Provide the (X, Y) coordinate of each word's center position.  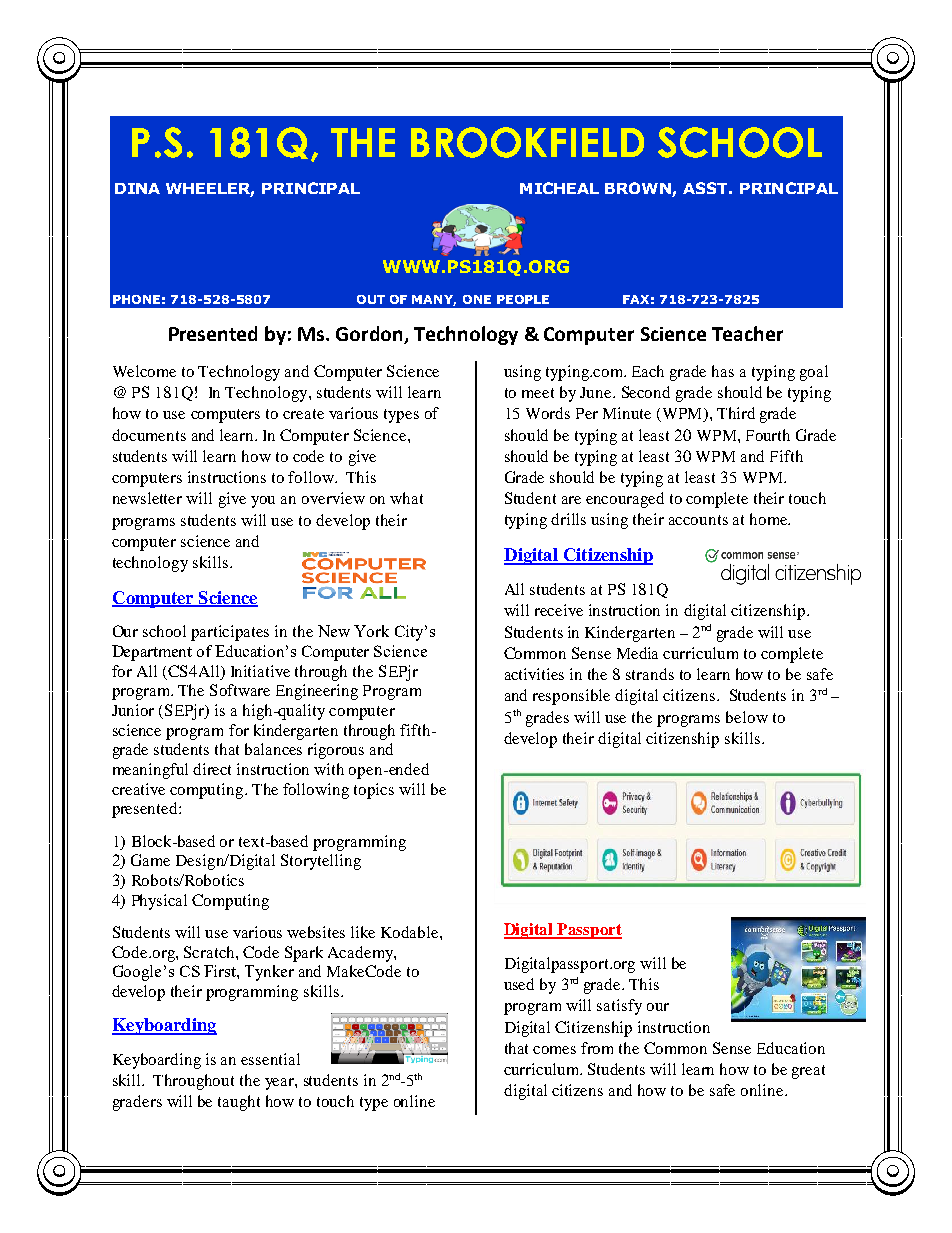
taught (239, 1103)
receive (559, 610)
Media (637, 653)
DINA (137, 188)
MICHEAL (559, 188)
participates (230, 633)
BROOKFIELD (527, 142)
